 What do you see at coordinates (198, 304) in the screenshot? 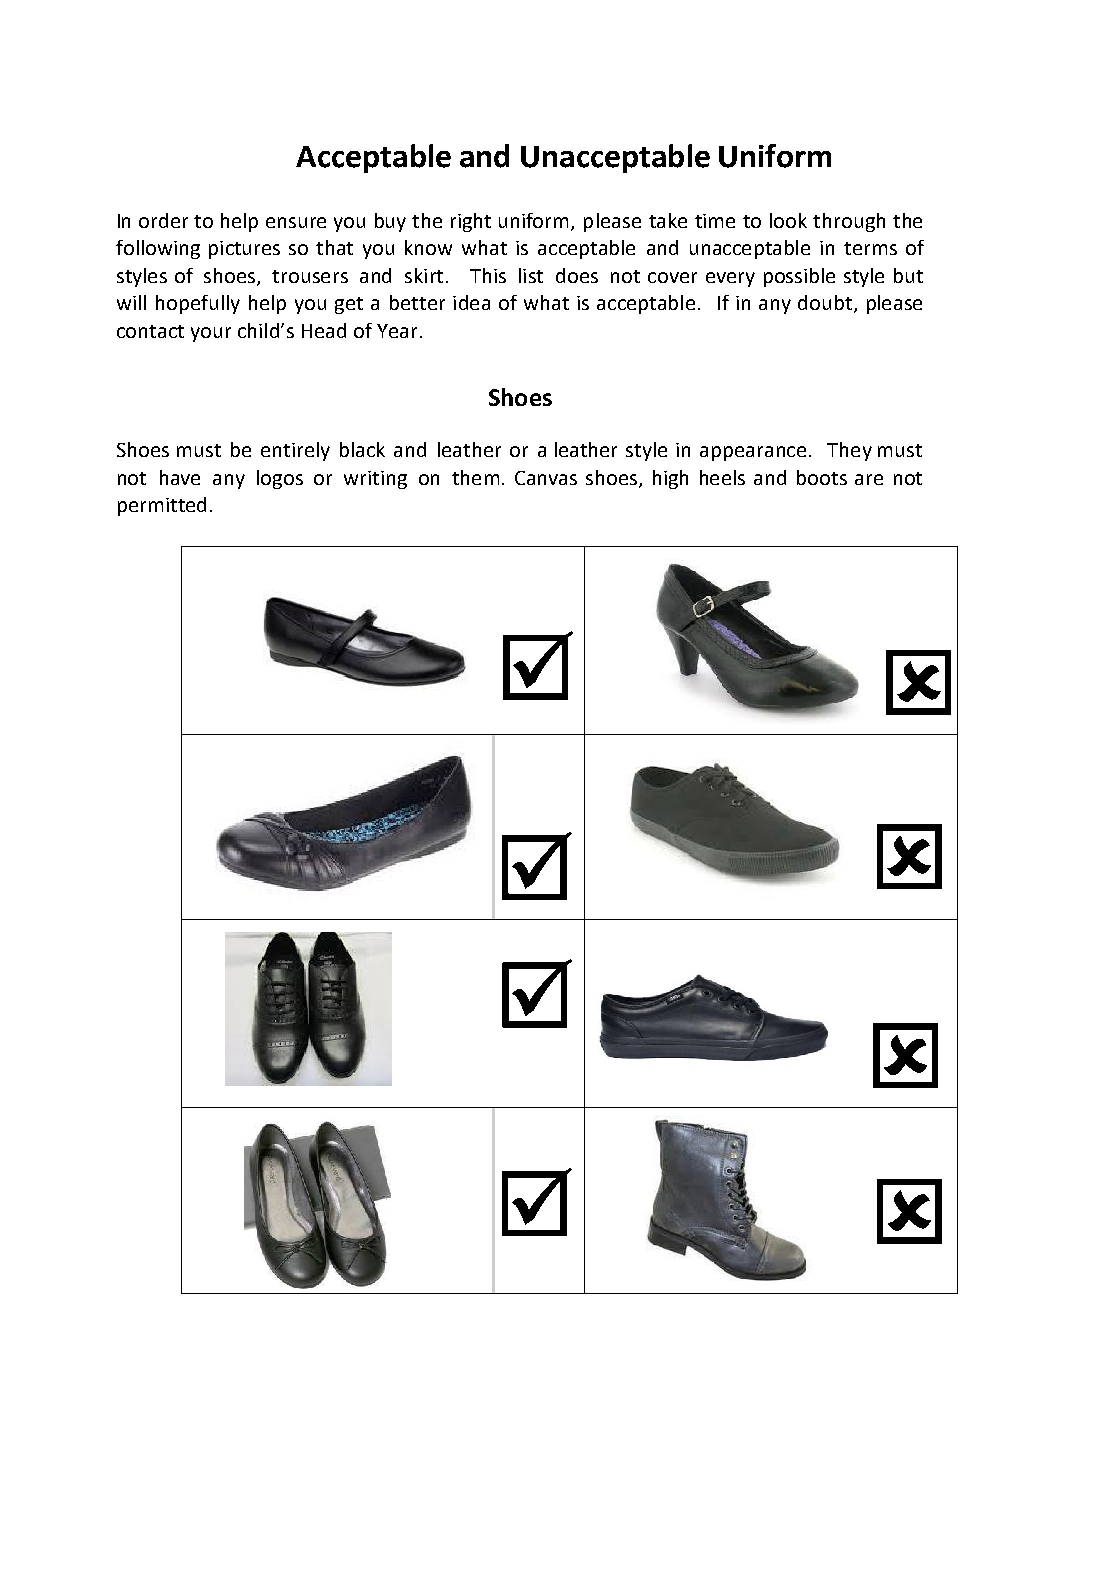
I see `hopefully` at bounding box center [198, 304].
